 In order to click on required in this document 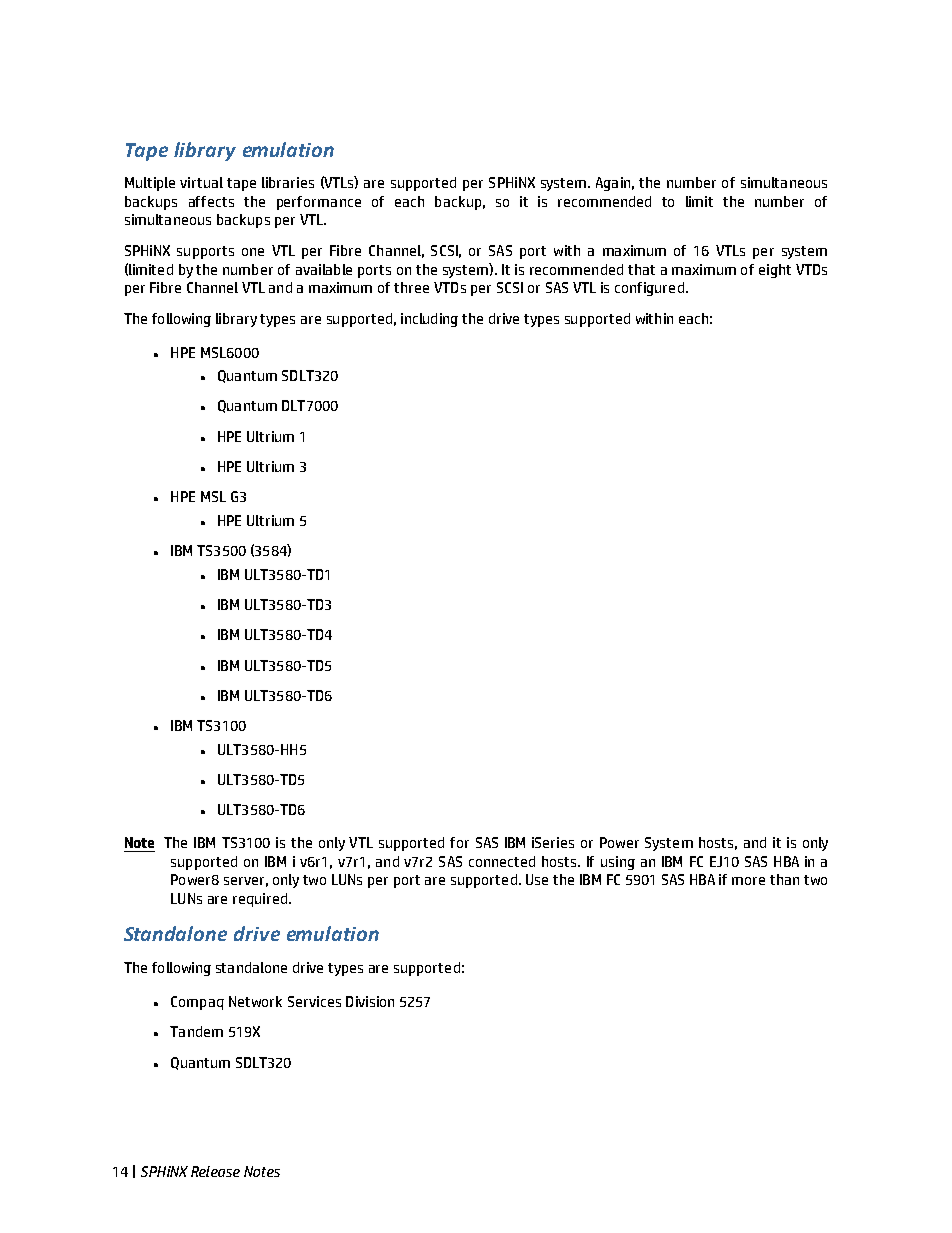, I will do `click(261, 900)`.
